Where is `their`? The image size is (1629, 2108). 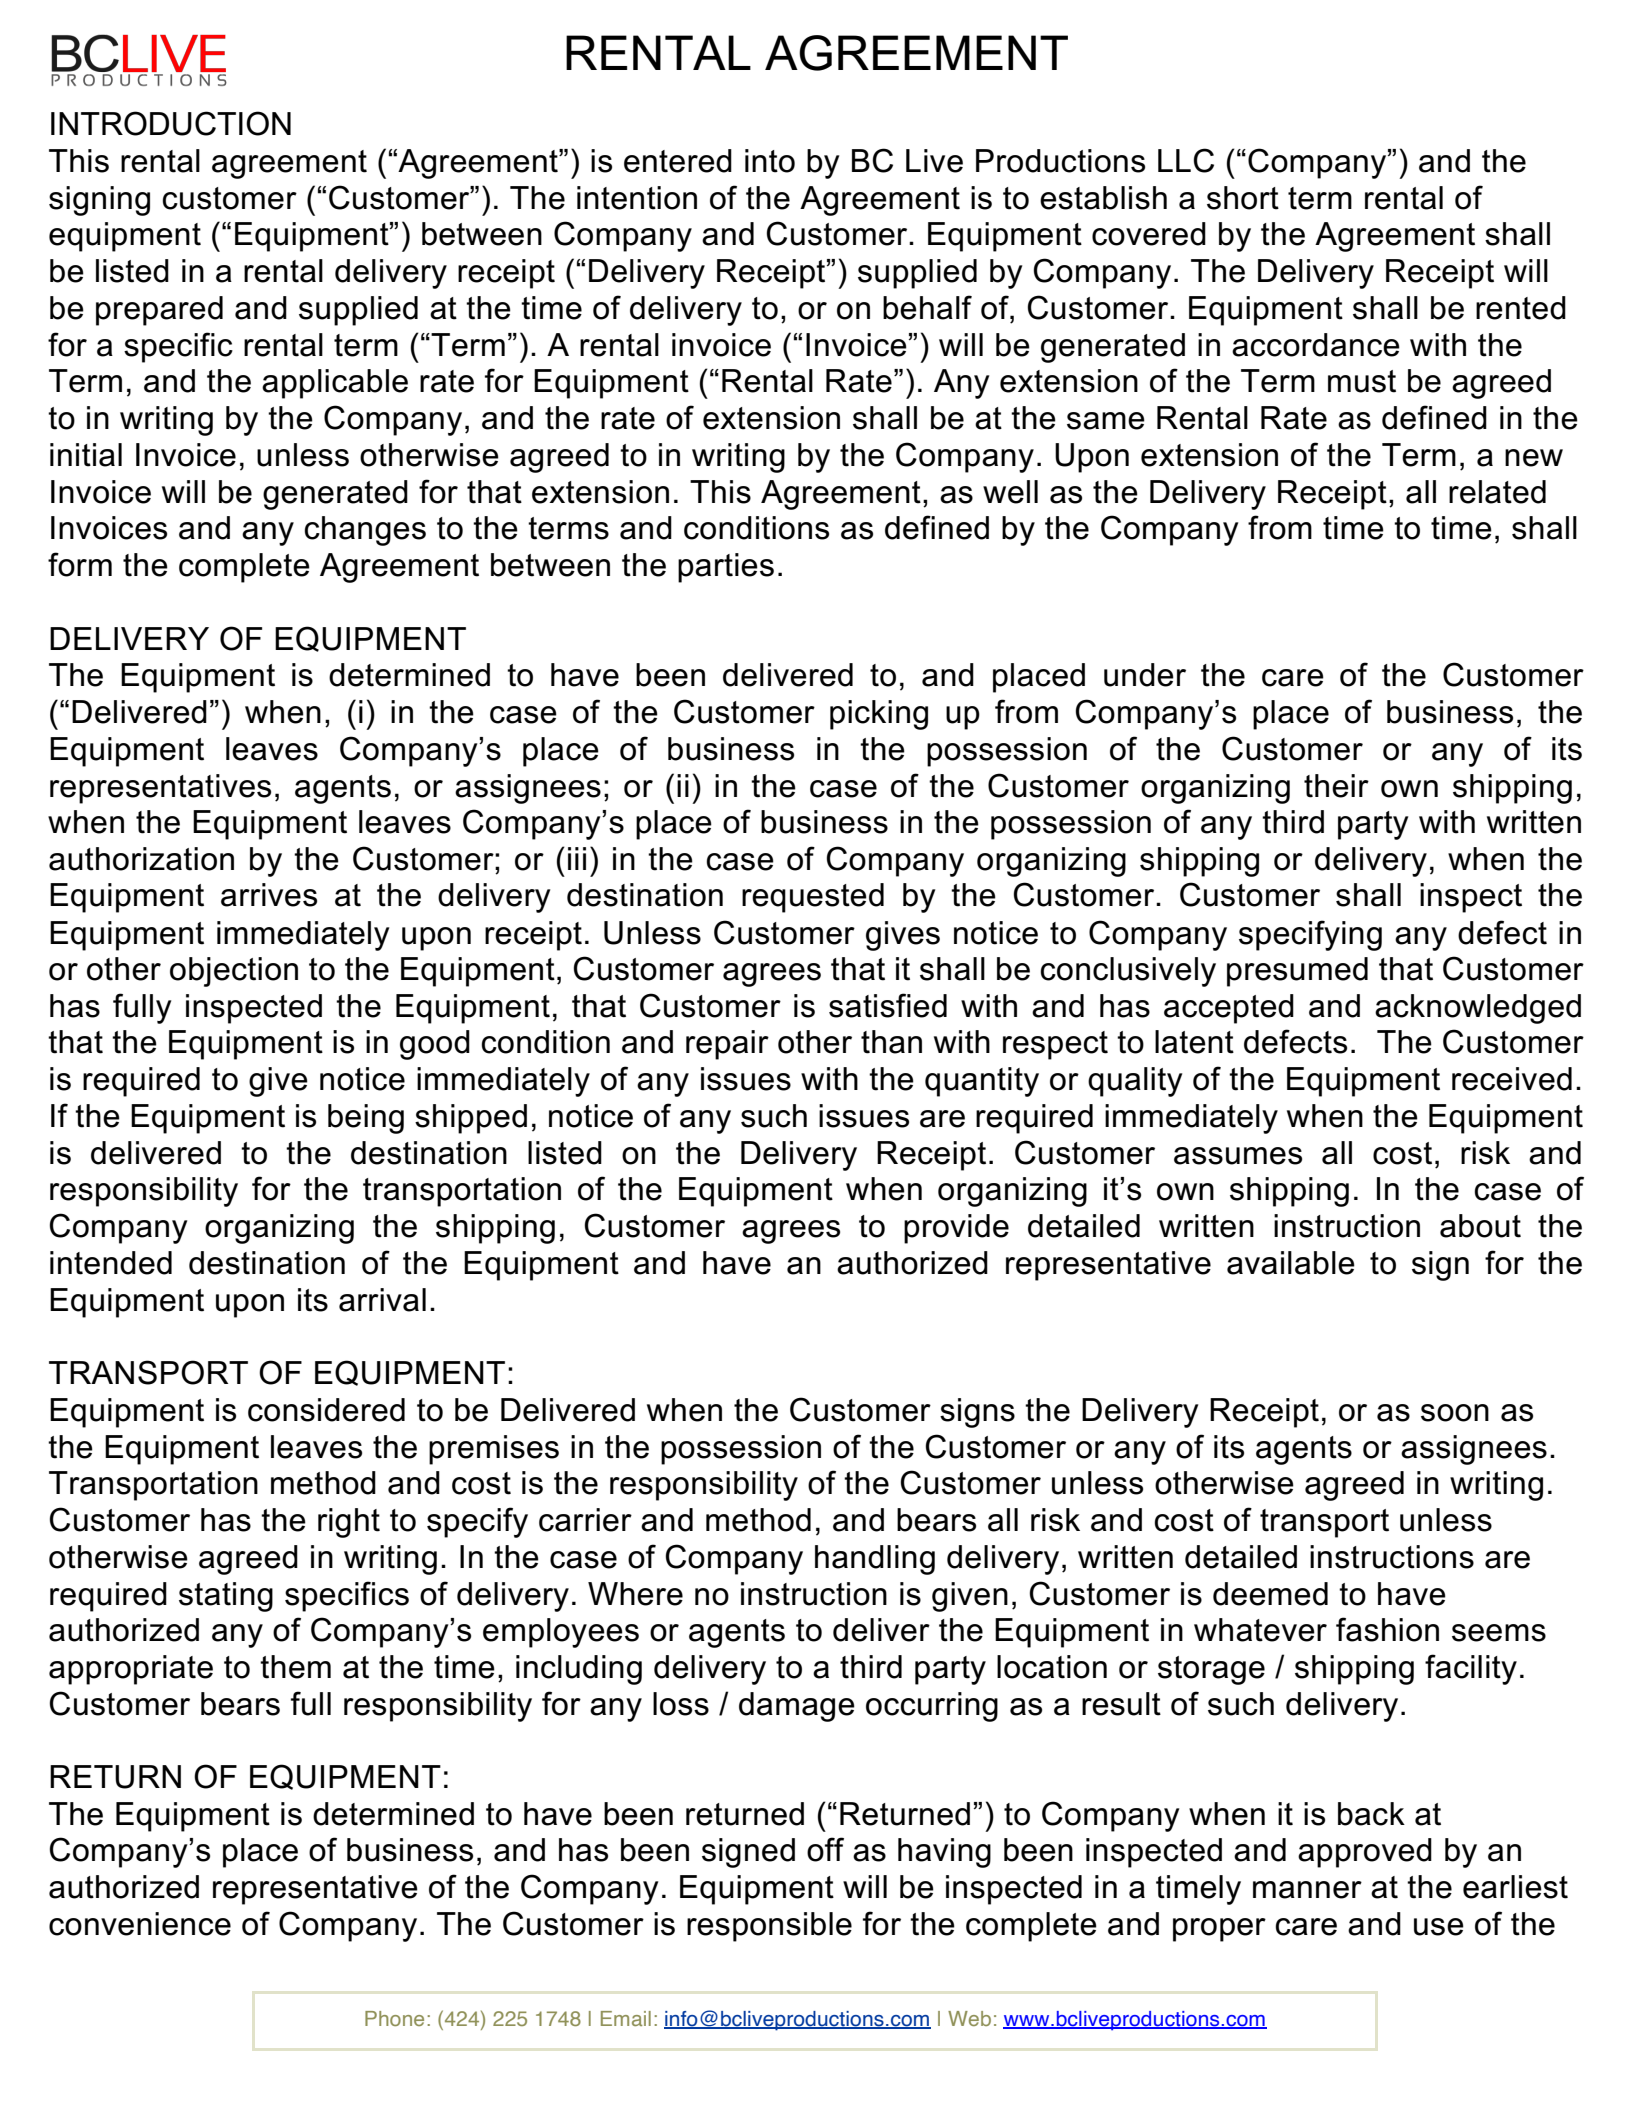
their is located at coordinates (1336, 786).
